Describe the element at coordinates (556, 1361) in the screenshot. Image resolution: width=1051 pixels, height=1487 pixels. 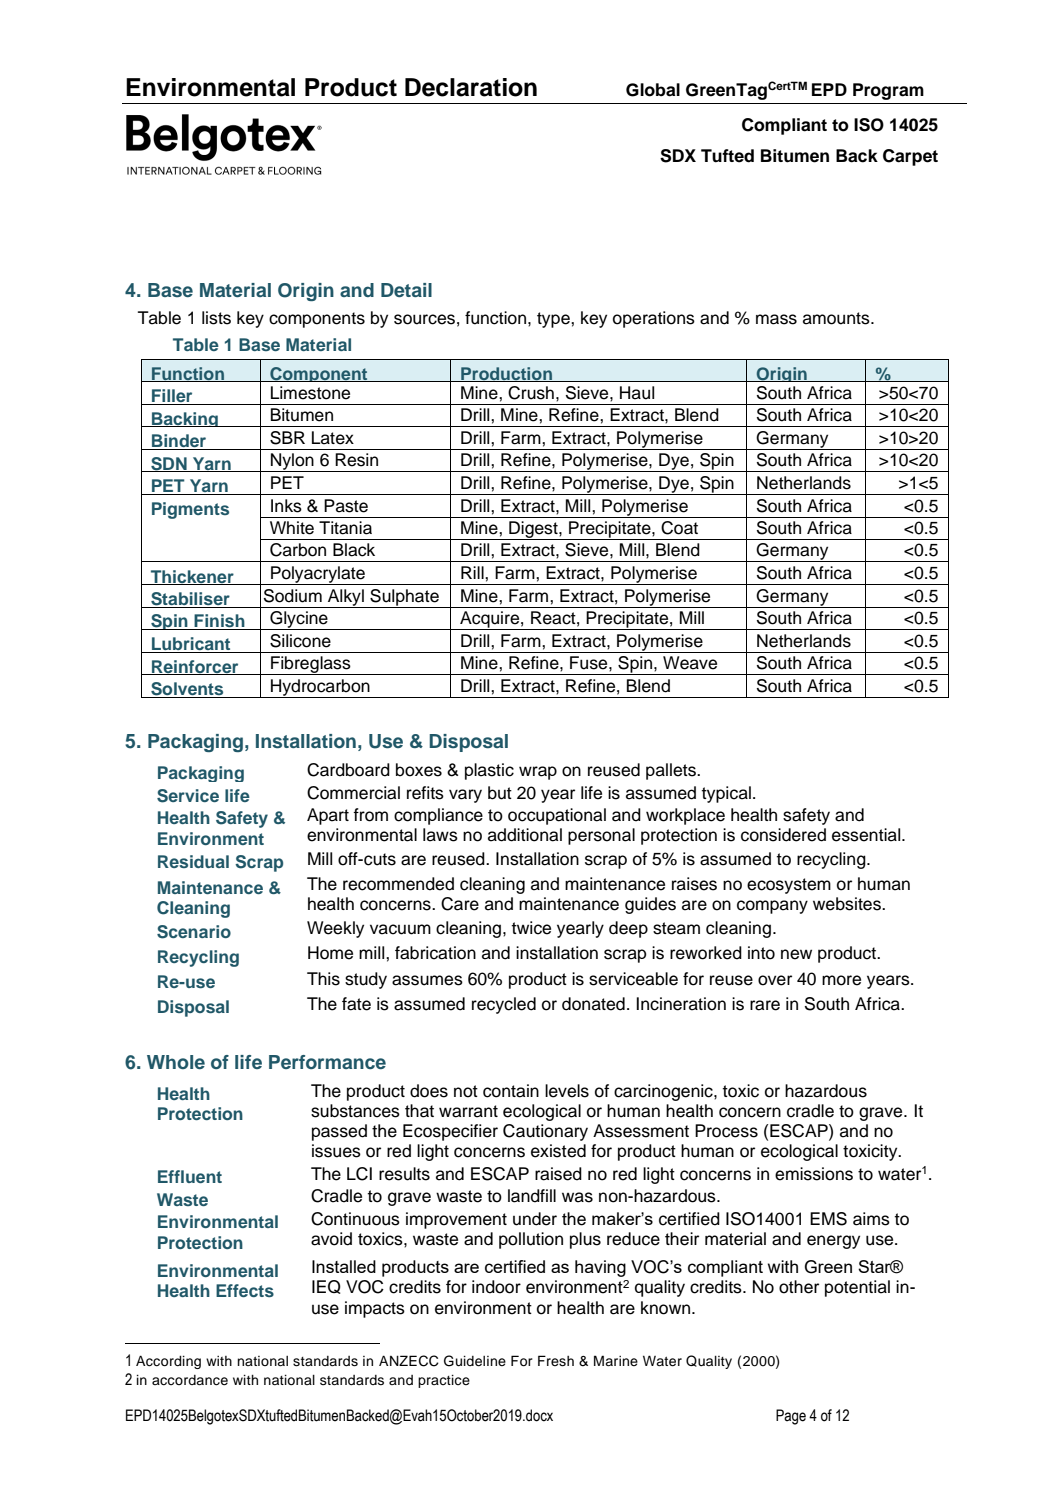
I see `Fresh` at that location.
